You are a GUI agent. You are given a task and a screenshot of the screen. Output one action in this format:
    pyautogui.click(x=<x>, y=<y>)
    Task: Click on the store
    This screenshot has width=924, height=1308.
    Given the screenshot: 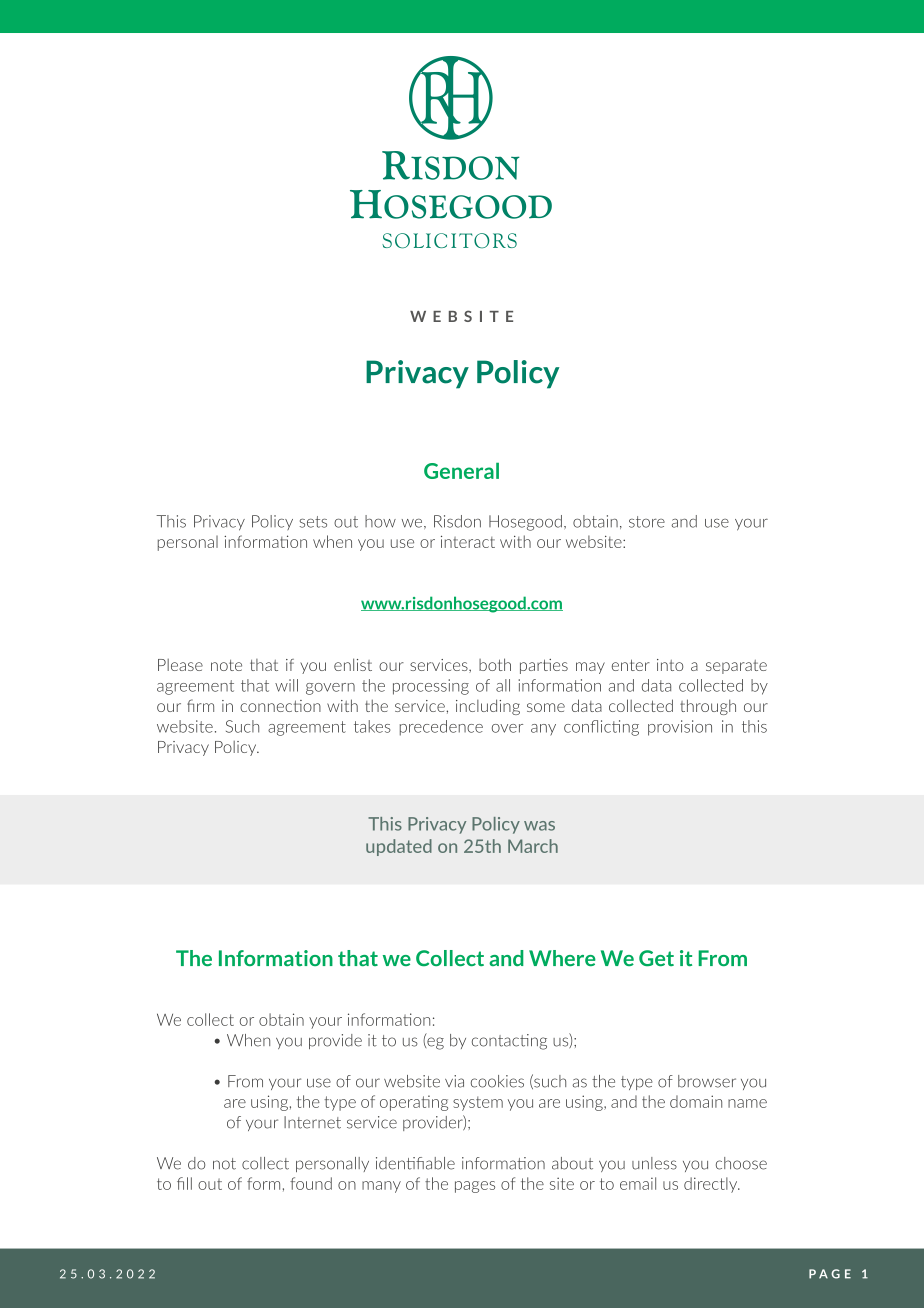 What is the action you would take?
    pyautogui.click(x=647, y=522)
